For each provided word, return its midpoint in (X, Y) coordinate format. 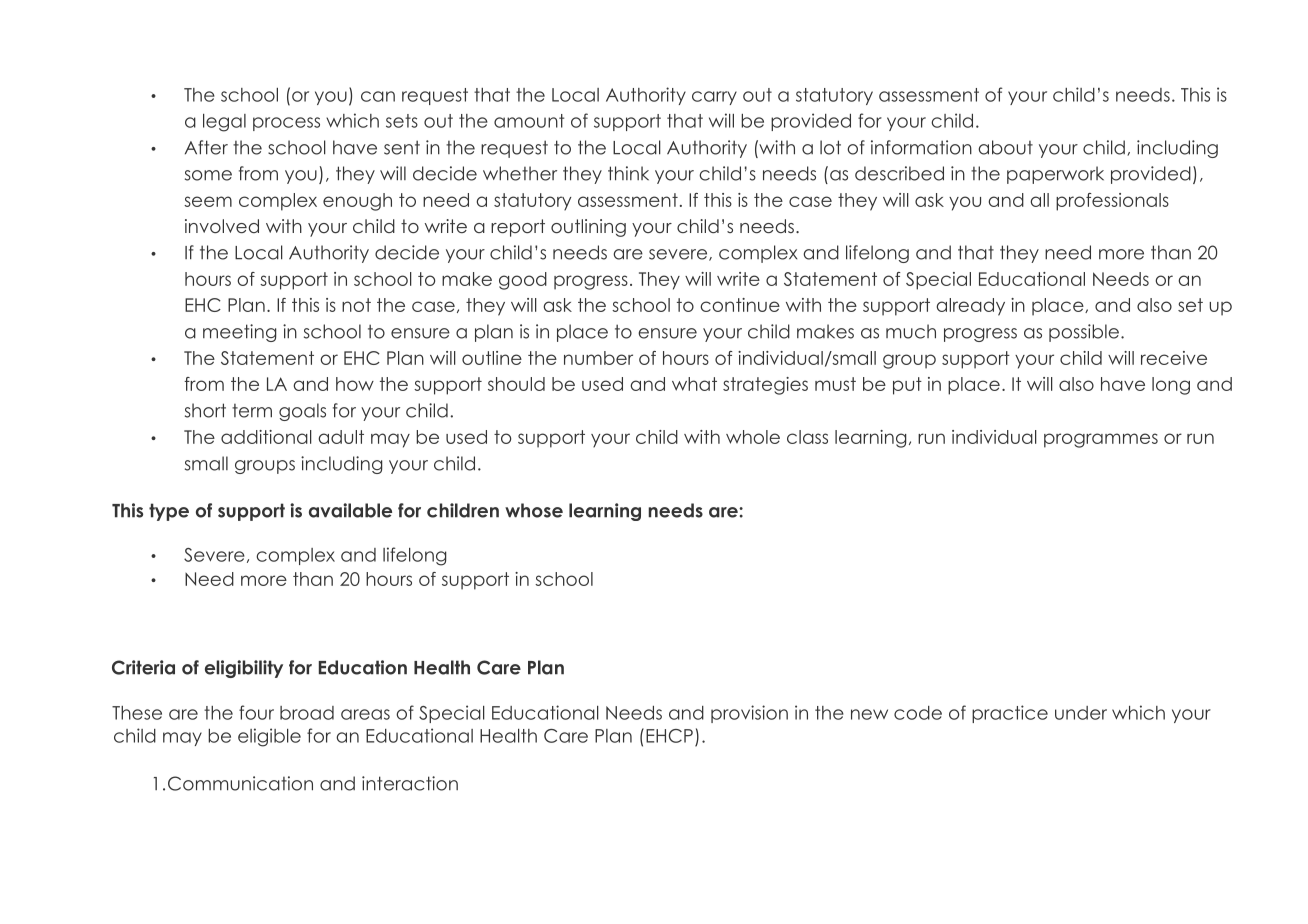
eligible (269, 737)
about (1005, 147)
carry (714, 98)
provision (749, 714)
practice (1010, 714)
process (286, 124)
